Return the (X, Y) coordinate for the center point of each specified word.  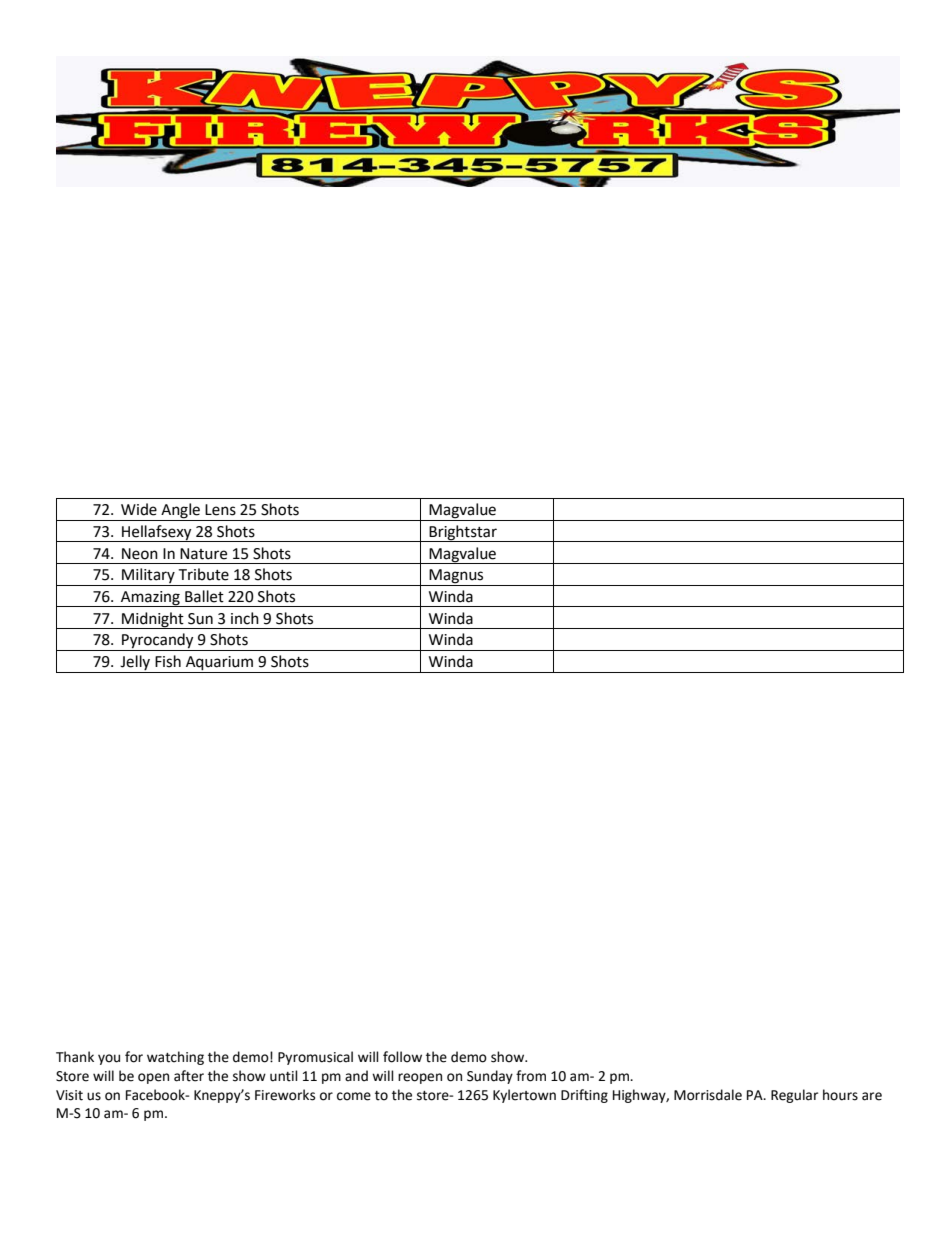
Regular (794, 1096)
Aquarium (220, 664)
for (134, 1057)
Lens (220, 510)
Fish (168, 661)
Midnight (153, 620)
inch (245, 618)
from (531, 1076)
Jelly (135, 664)
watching (175, 1058)
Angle (180, 512)
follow (402, 1057)
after (189, 1076)
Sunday (490, 1077)
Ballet (204, 596)
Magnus (456, 577)
